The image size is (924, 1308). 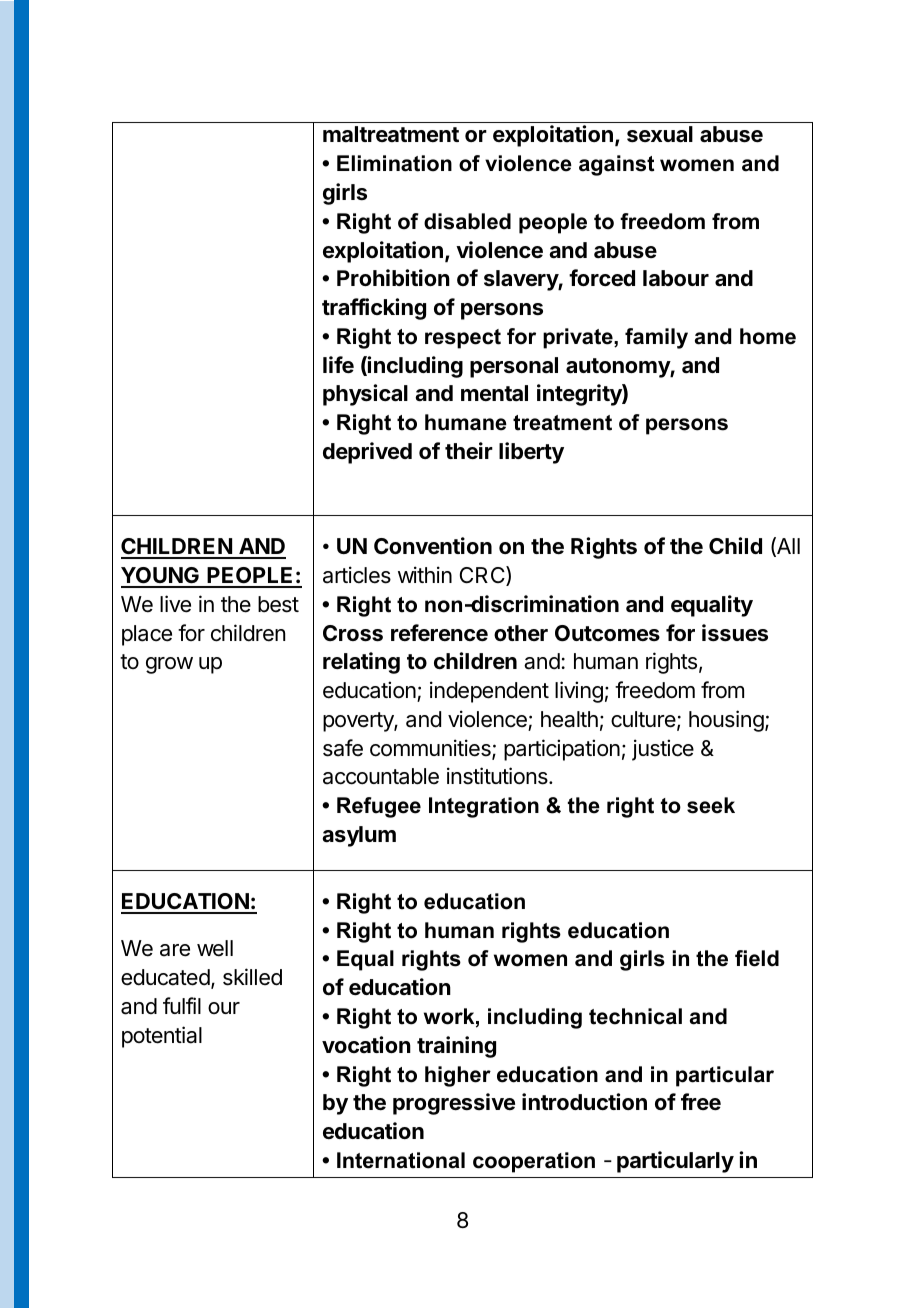 What do you see at coordinates (162, 1037) in the image?
I see `potential` at bounding box center [162, 1037].
